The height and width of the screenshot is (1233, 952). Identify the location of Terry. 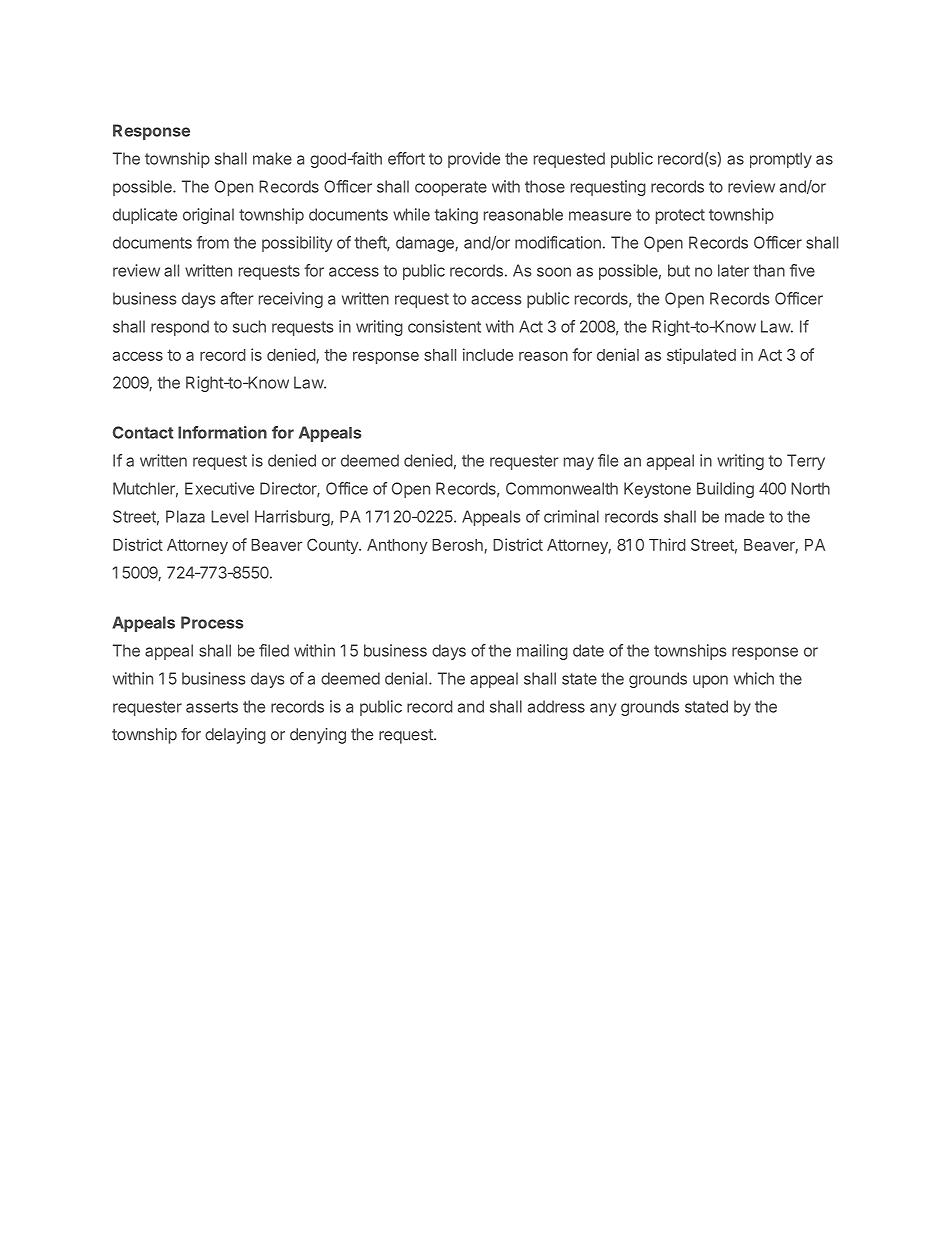
(806, 462).
